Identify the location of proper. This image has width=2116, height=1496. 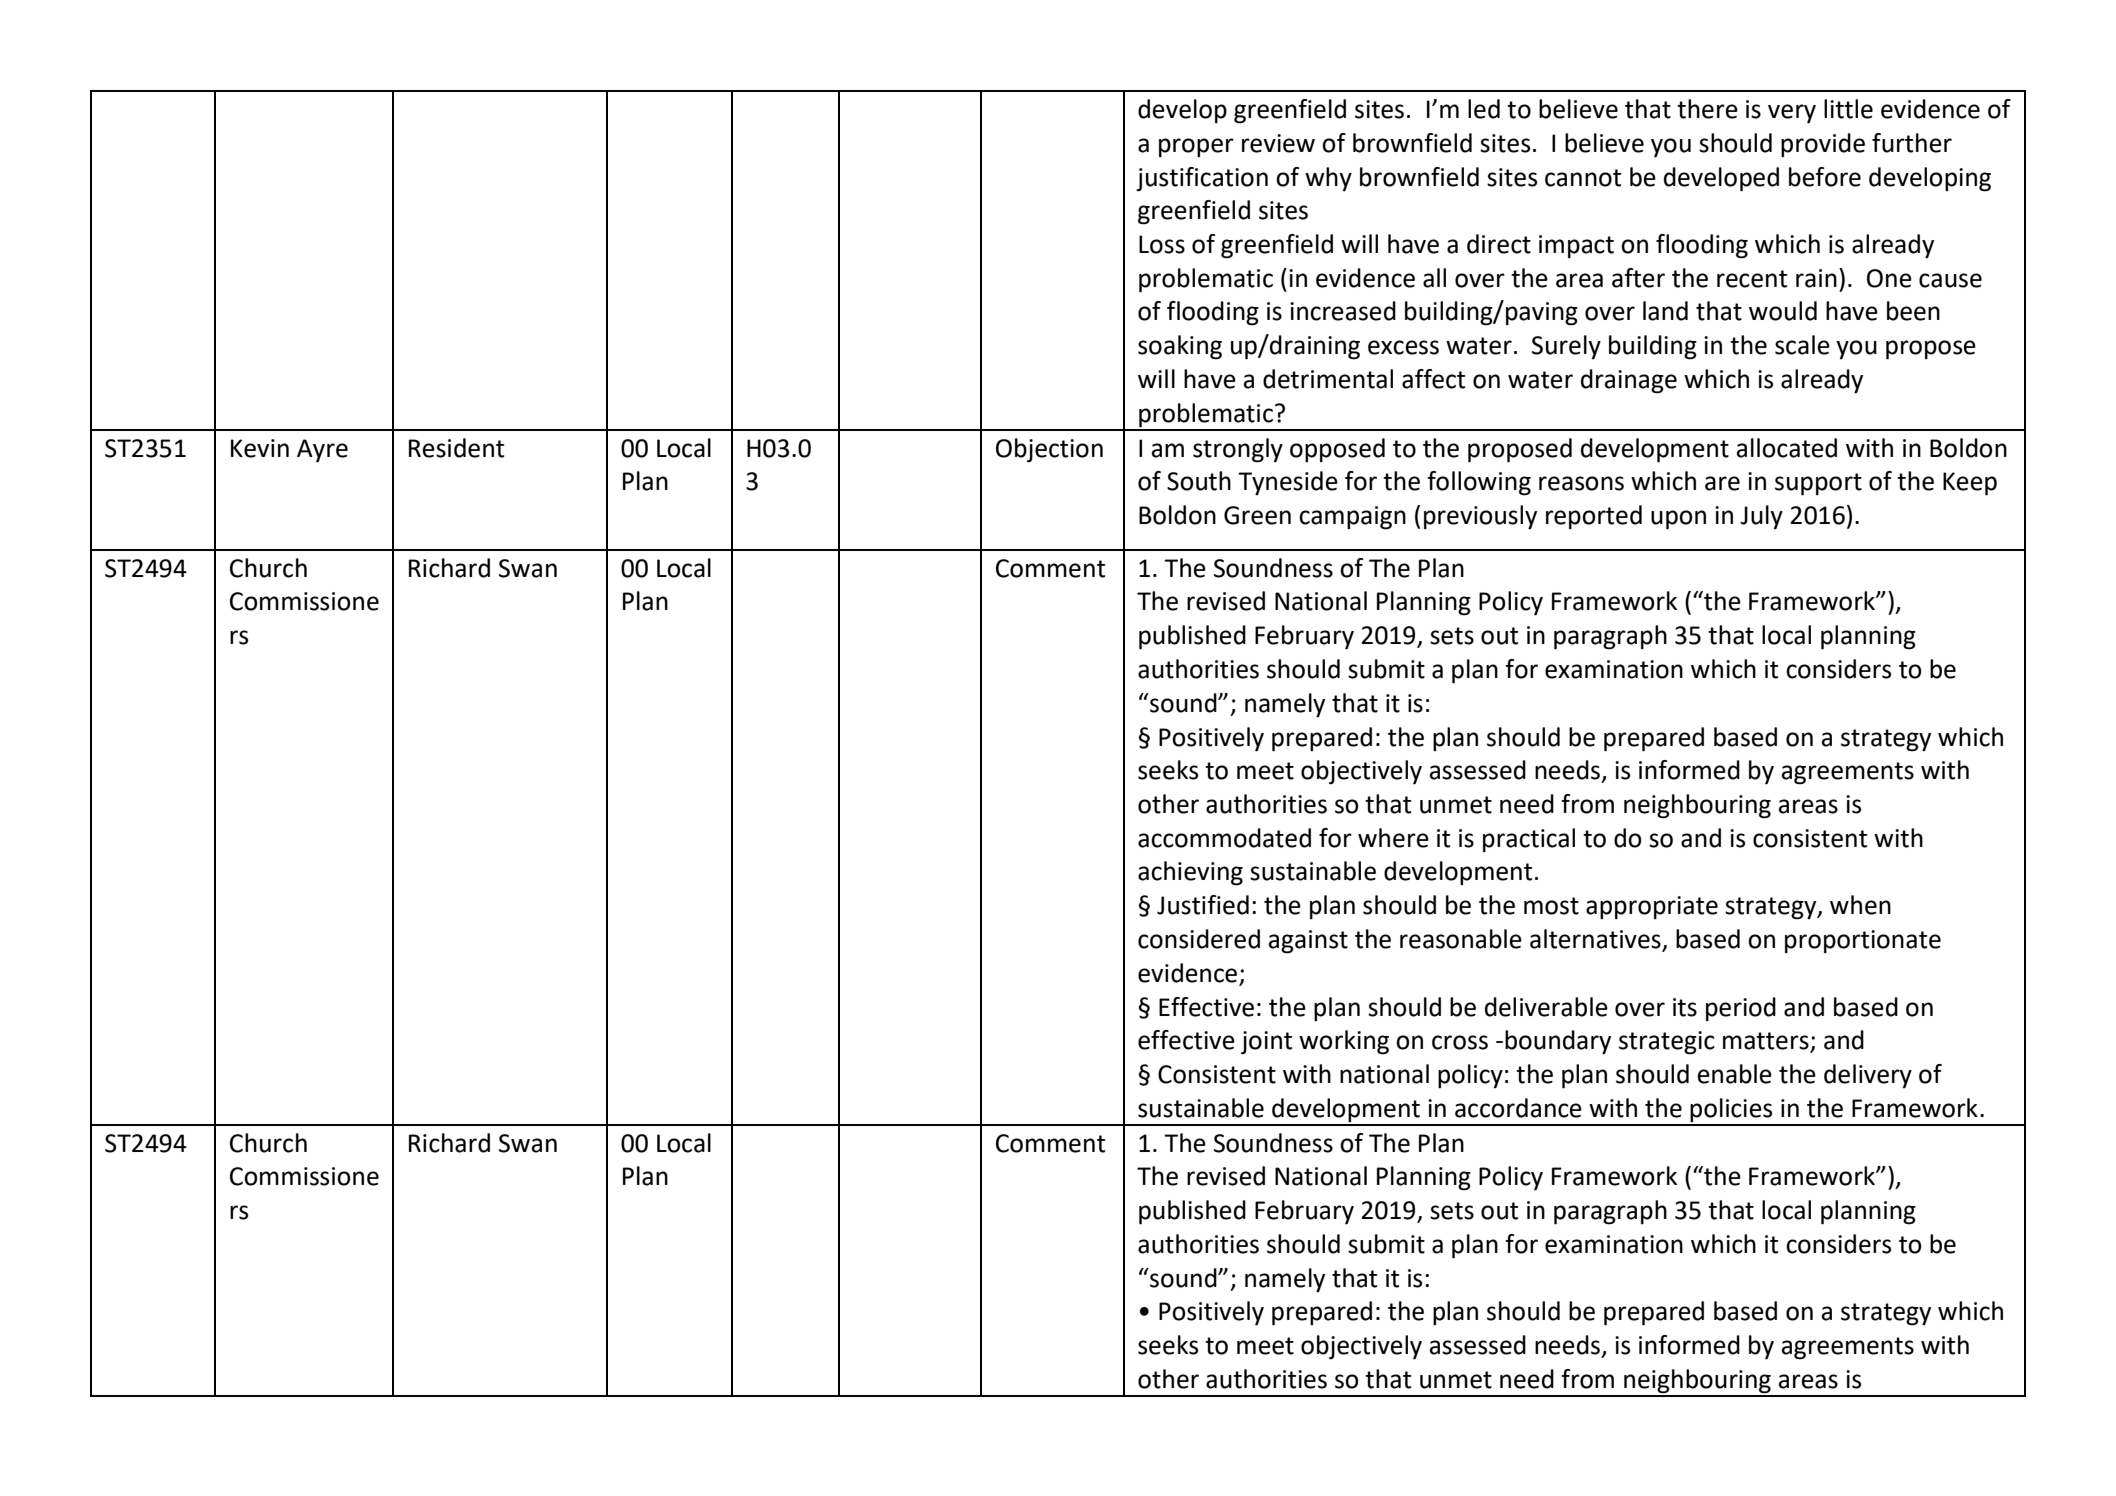
(1196, 147).
